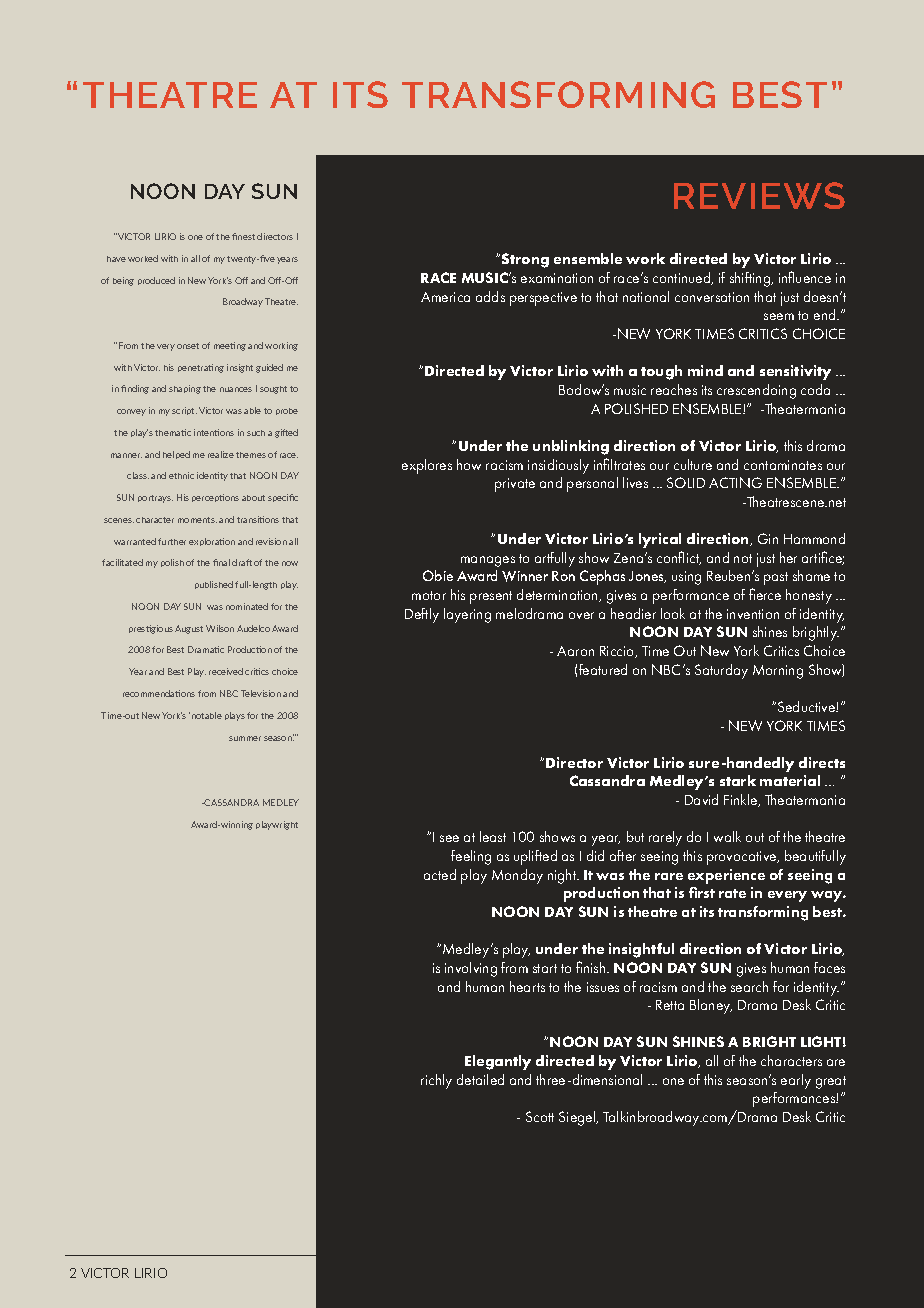 This document has width=924, height=1308. I want to click on Saturday, so click(721, 671).
